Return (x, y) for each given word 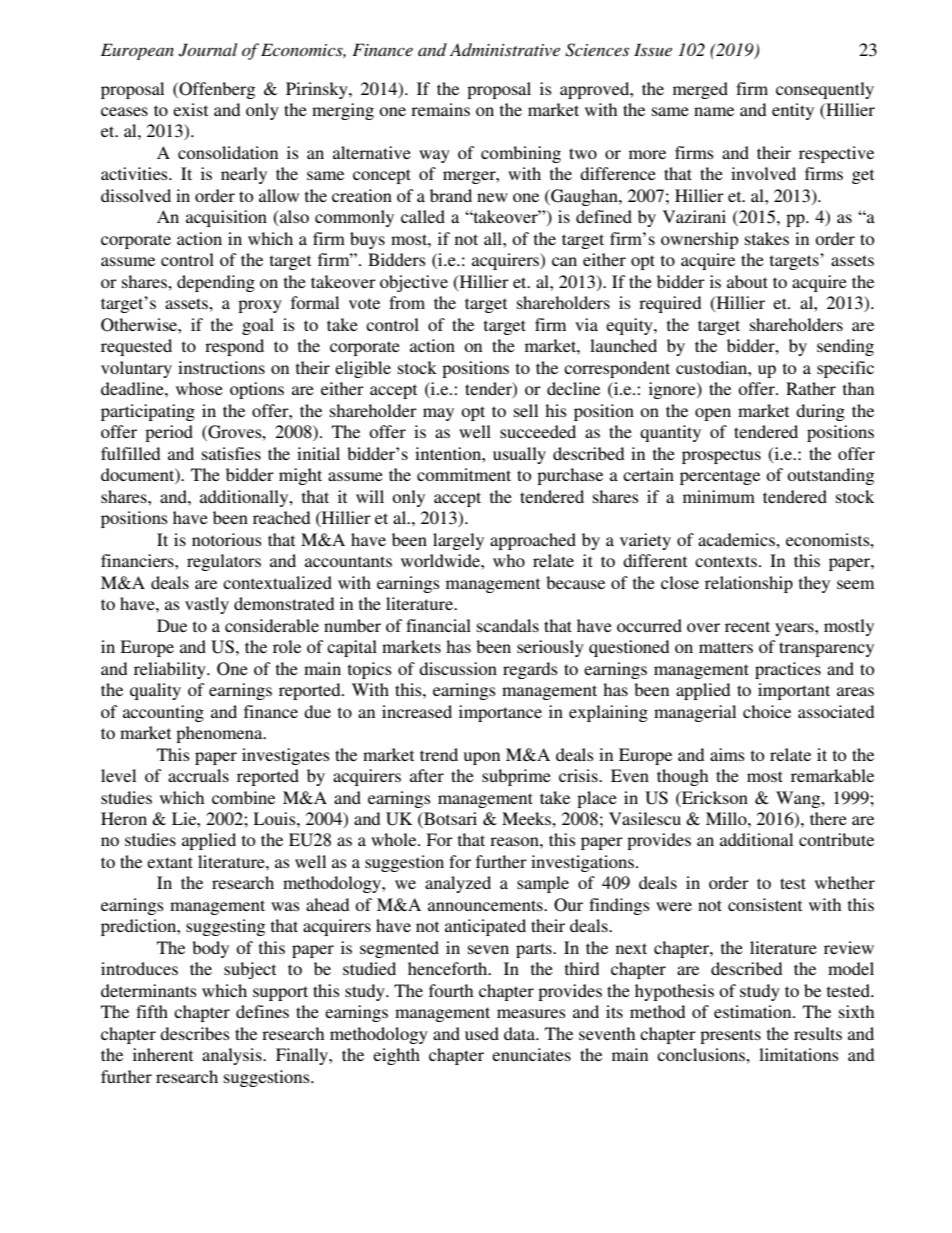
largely (458, 541)
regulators (224, 562)
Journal (208, 50)
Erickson (714, 797)
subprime (516, 777)
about (747, 281)
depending (216, 283)
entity (793, 111)
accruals (198, 775)
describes (195, 1033)
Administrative (505, 49)
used (482, 1033)
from (407, 302)
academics (737, 539)
